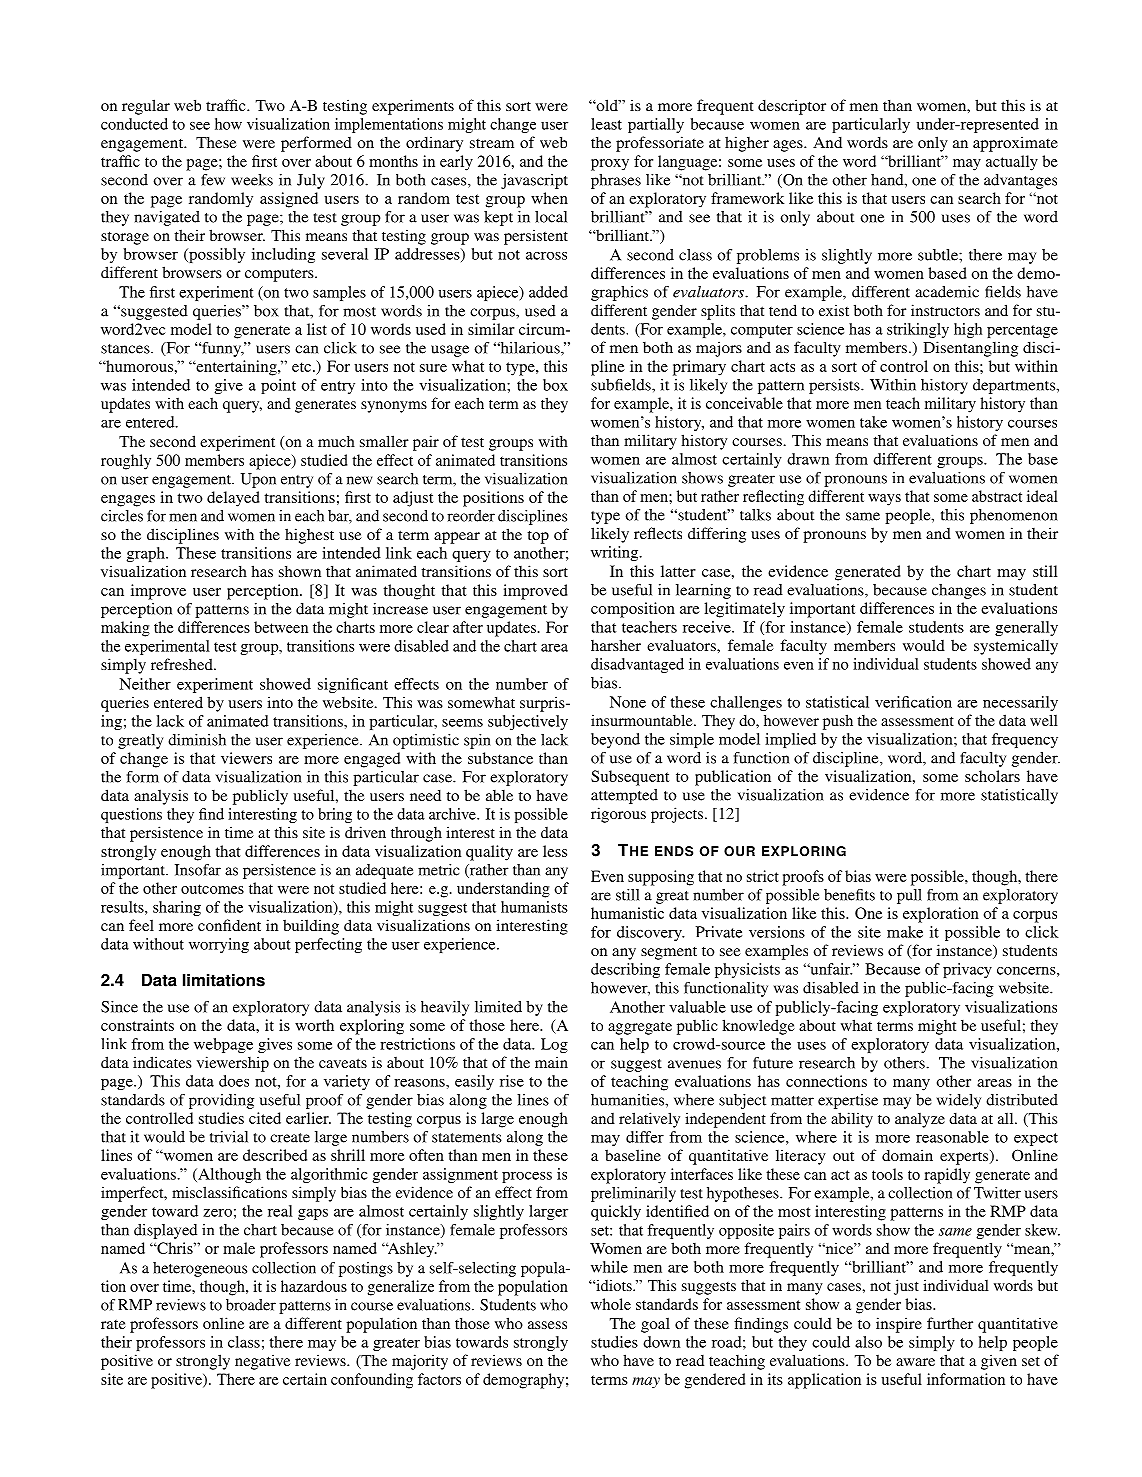  What do you see at coordinates (1015, 144) in the screenshot?
I see `approximate` at bounding box center [1015, 144].
